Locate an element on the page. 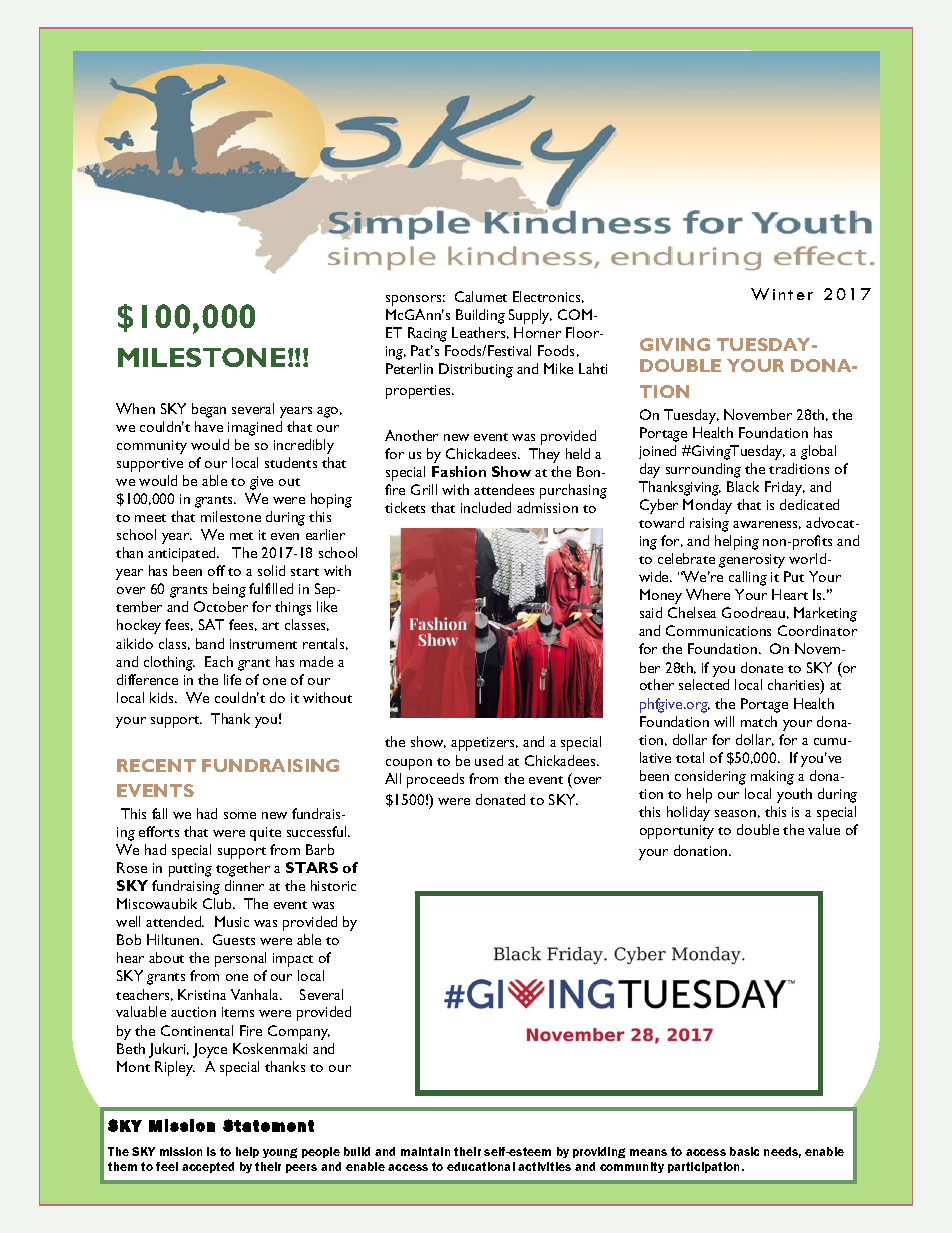 The image size is (952, 1233). kids is located at coordinates (163, 697).
